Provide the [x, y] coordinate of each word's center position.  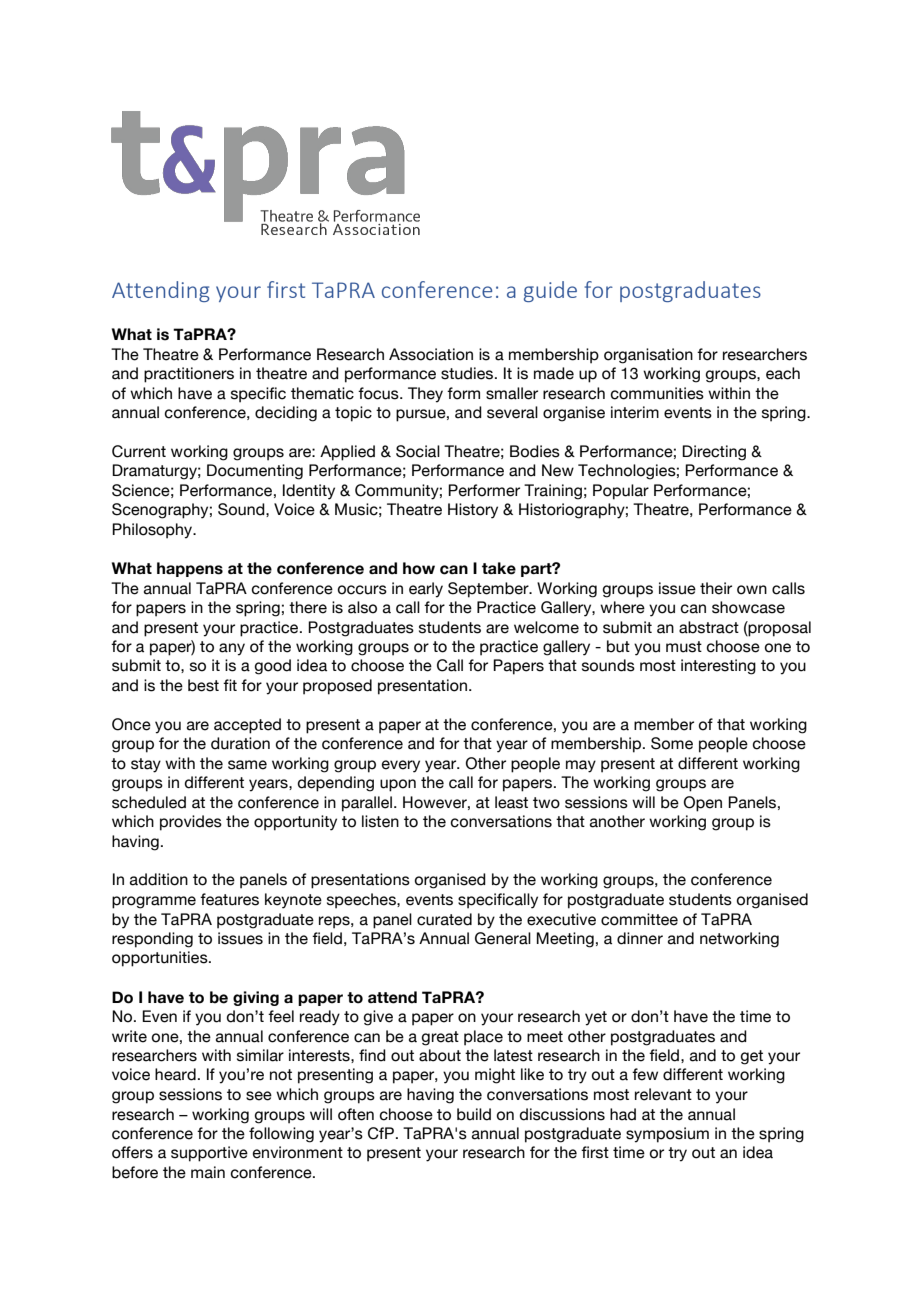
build [474, 1114]
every [401, 766]
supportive [209, 1154]
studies [468, 373]
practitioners [189, 375]
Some [672, 743]
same [247, 765]
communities [657, 393]
